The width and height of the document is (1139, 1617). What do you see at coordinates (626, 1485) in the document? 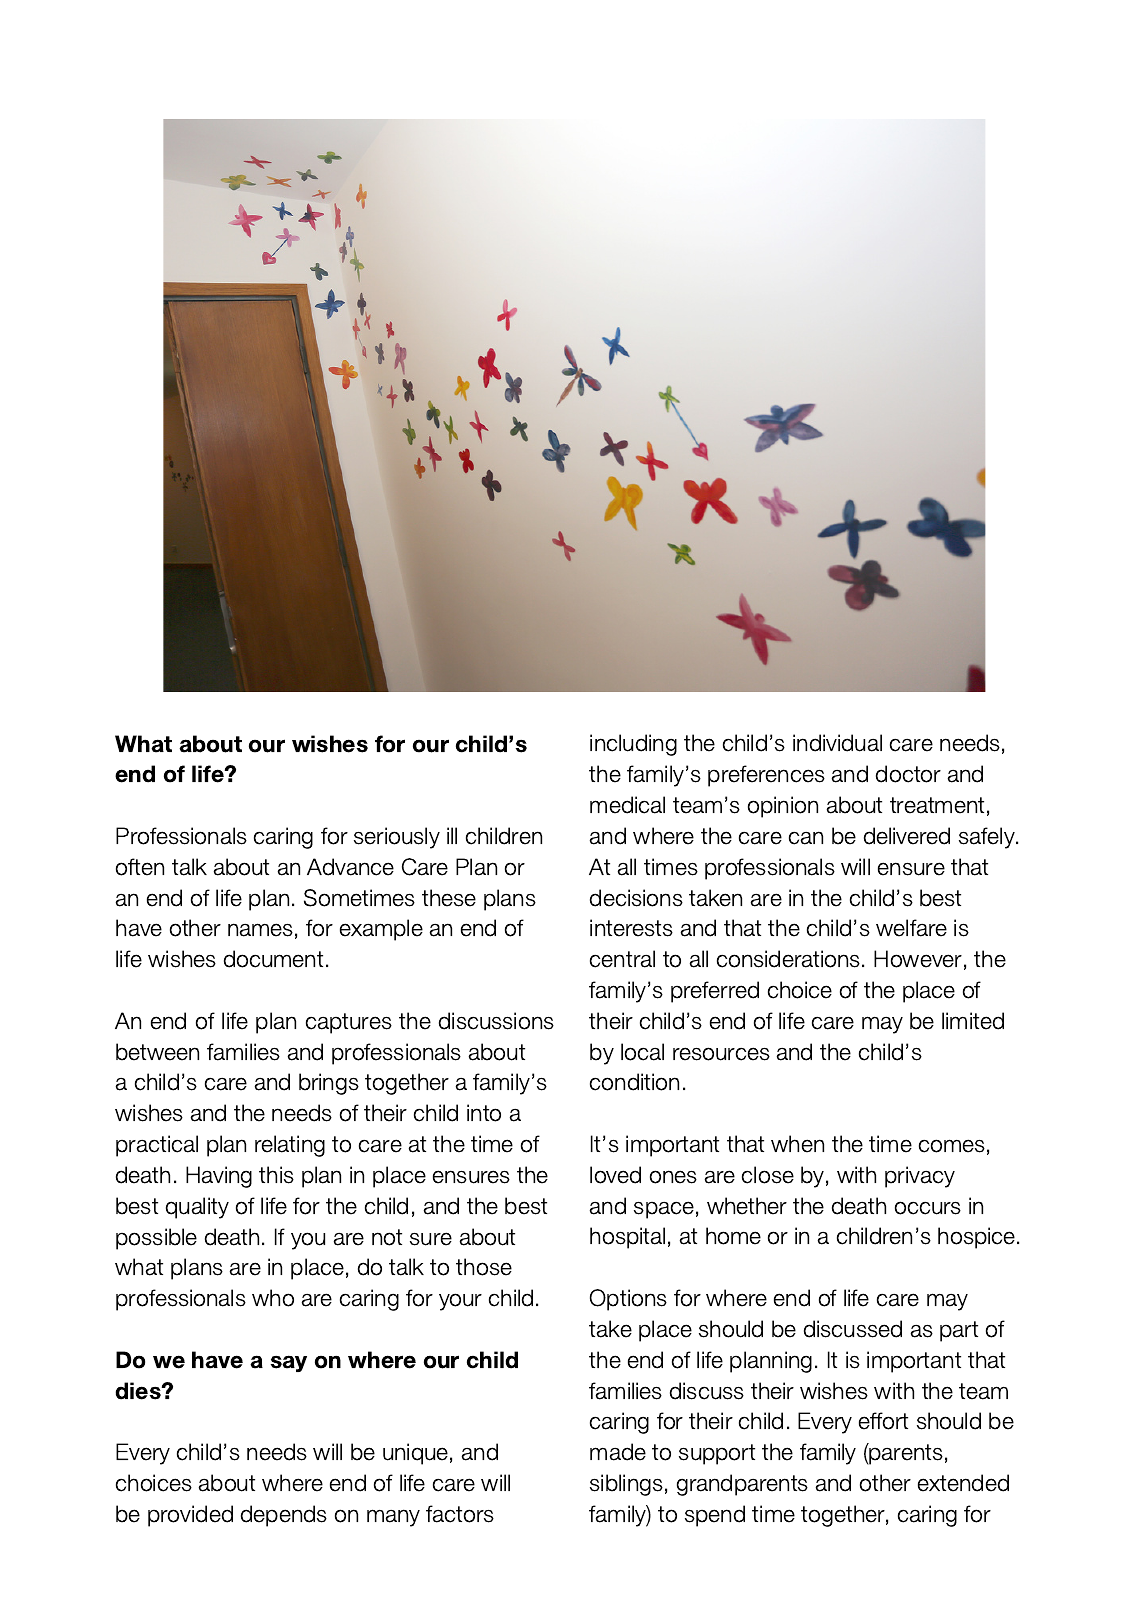
I see `siblings` at bounding box center [626, 1485].
